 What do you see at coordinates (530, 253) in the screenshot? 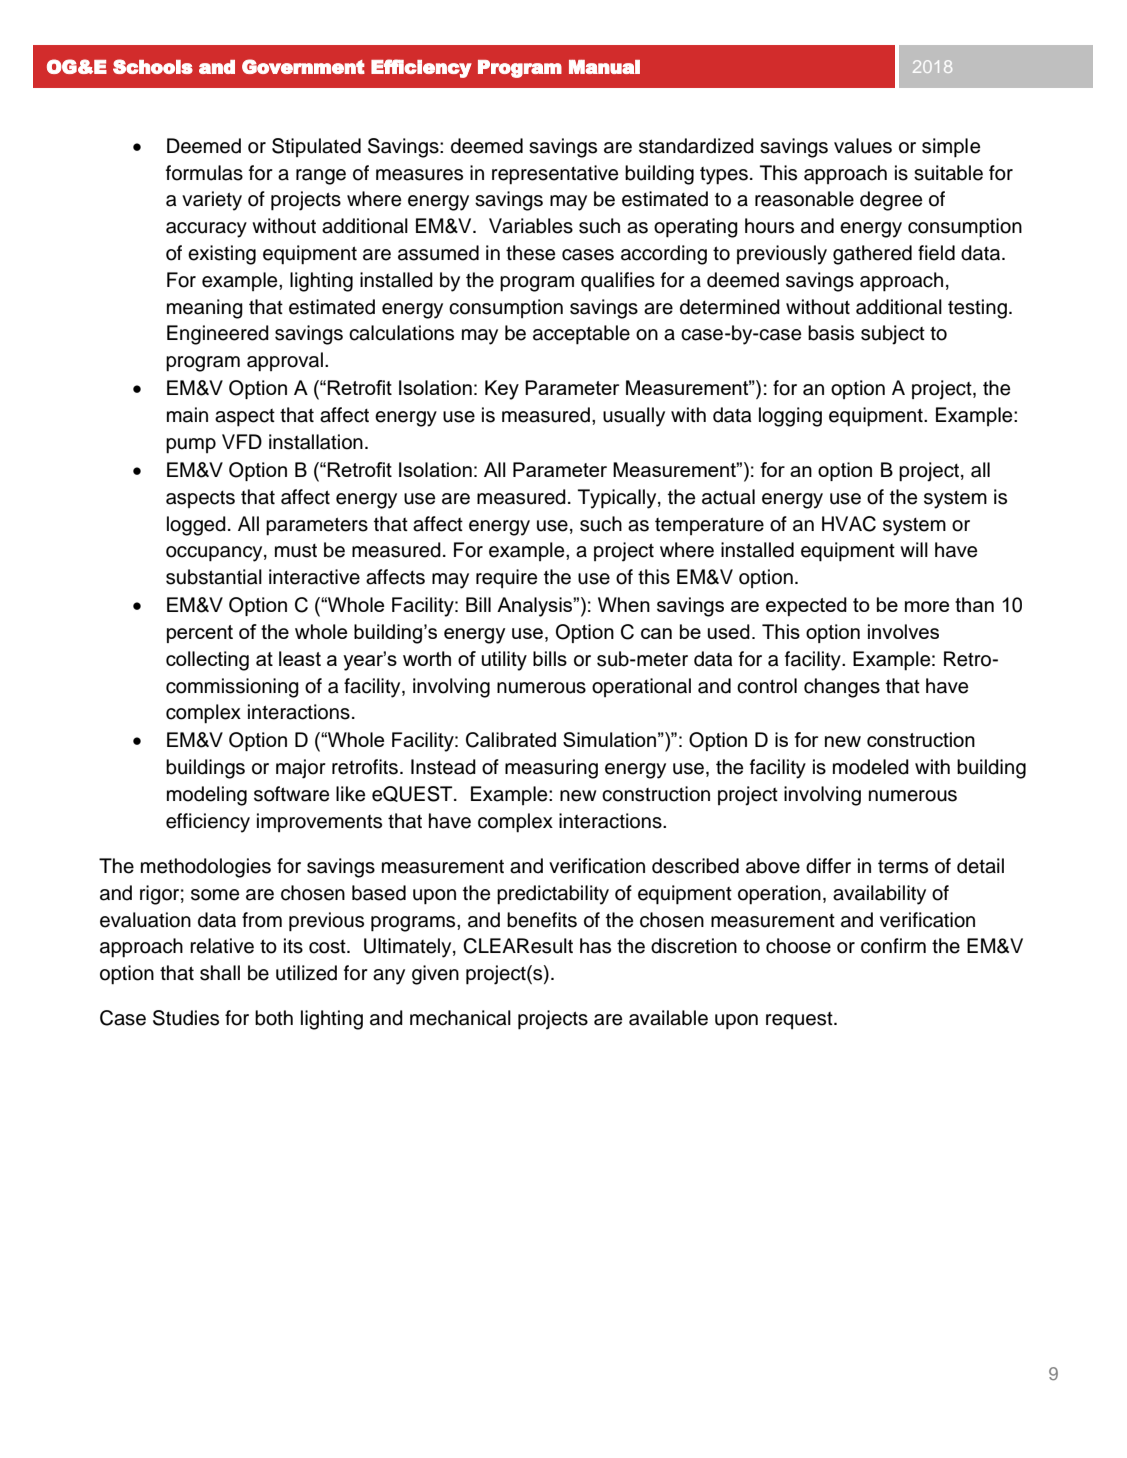
I see `these` at bounding box center [530, 253].
